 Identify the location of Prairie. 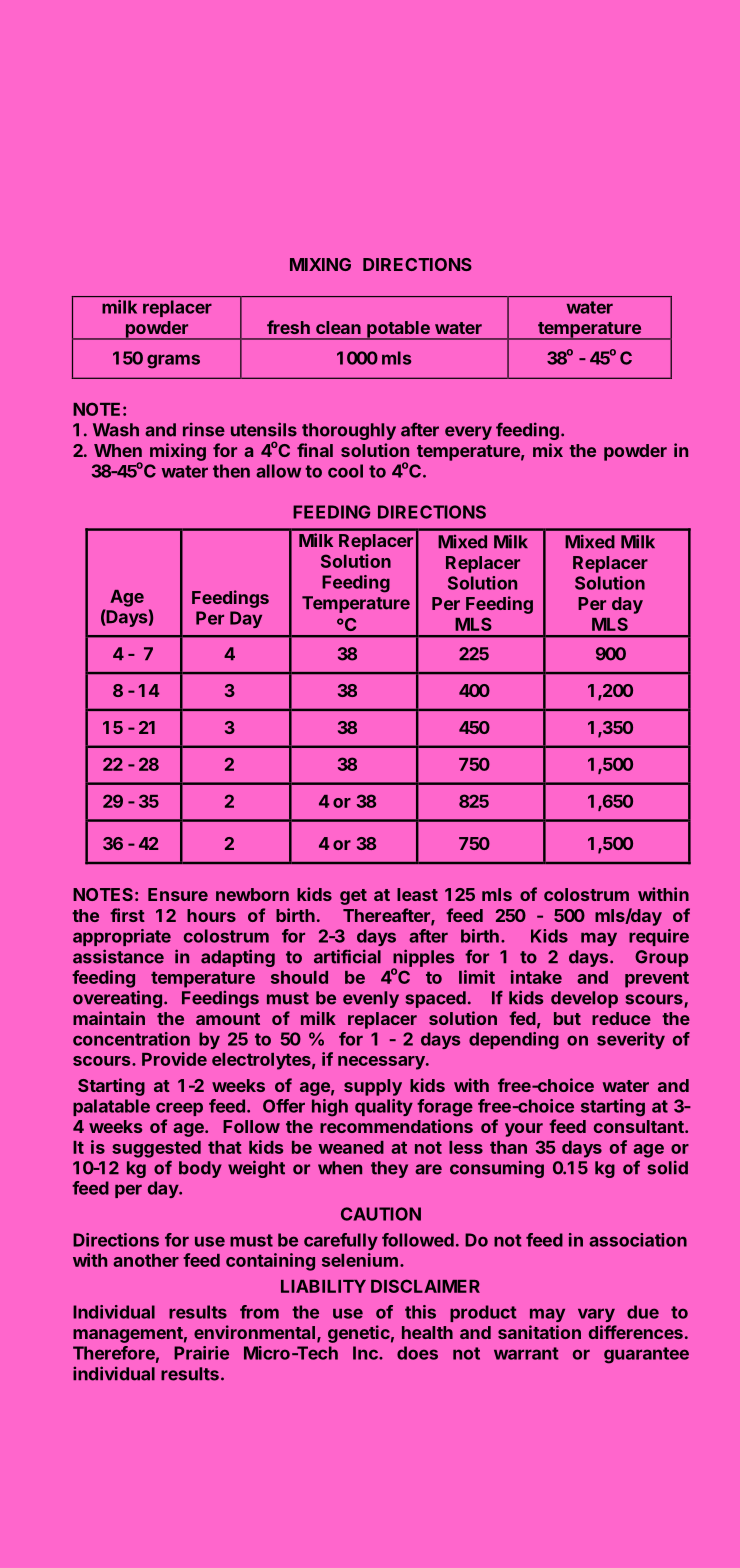
(201, 1353).
